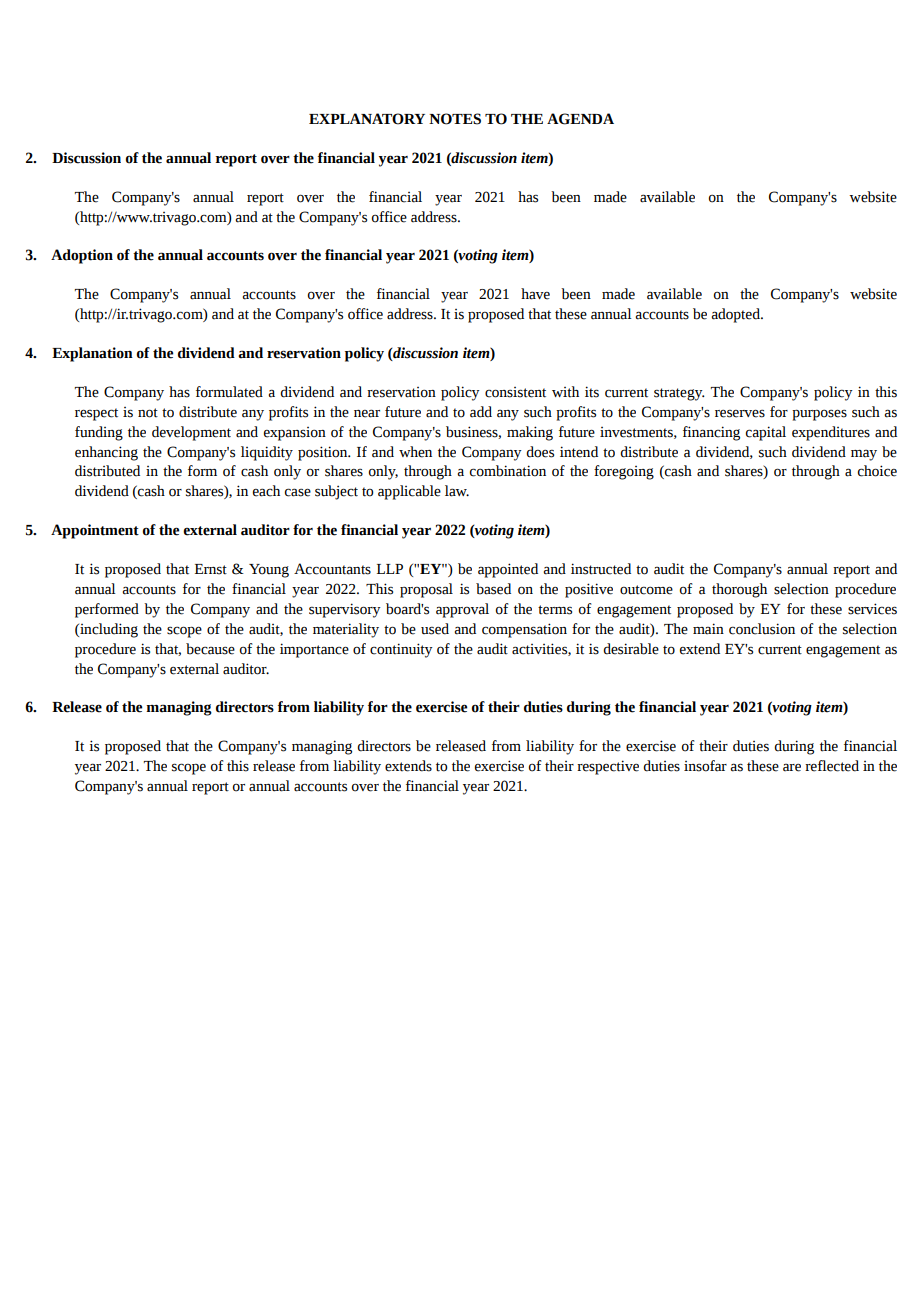 Image resolution: width=924 pixels, height=1308 pixels. What do you see at coordinates (211, 569) in the page?
I see `Ernst` at bounding box center [211, 569].
